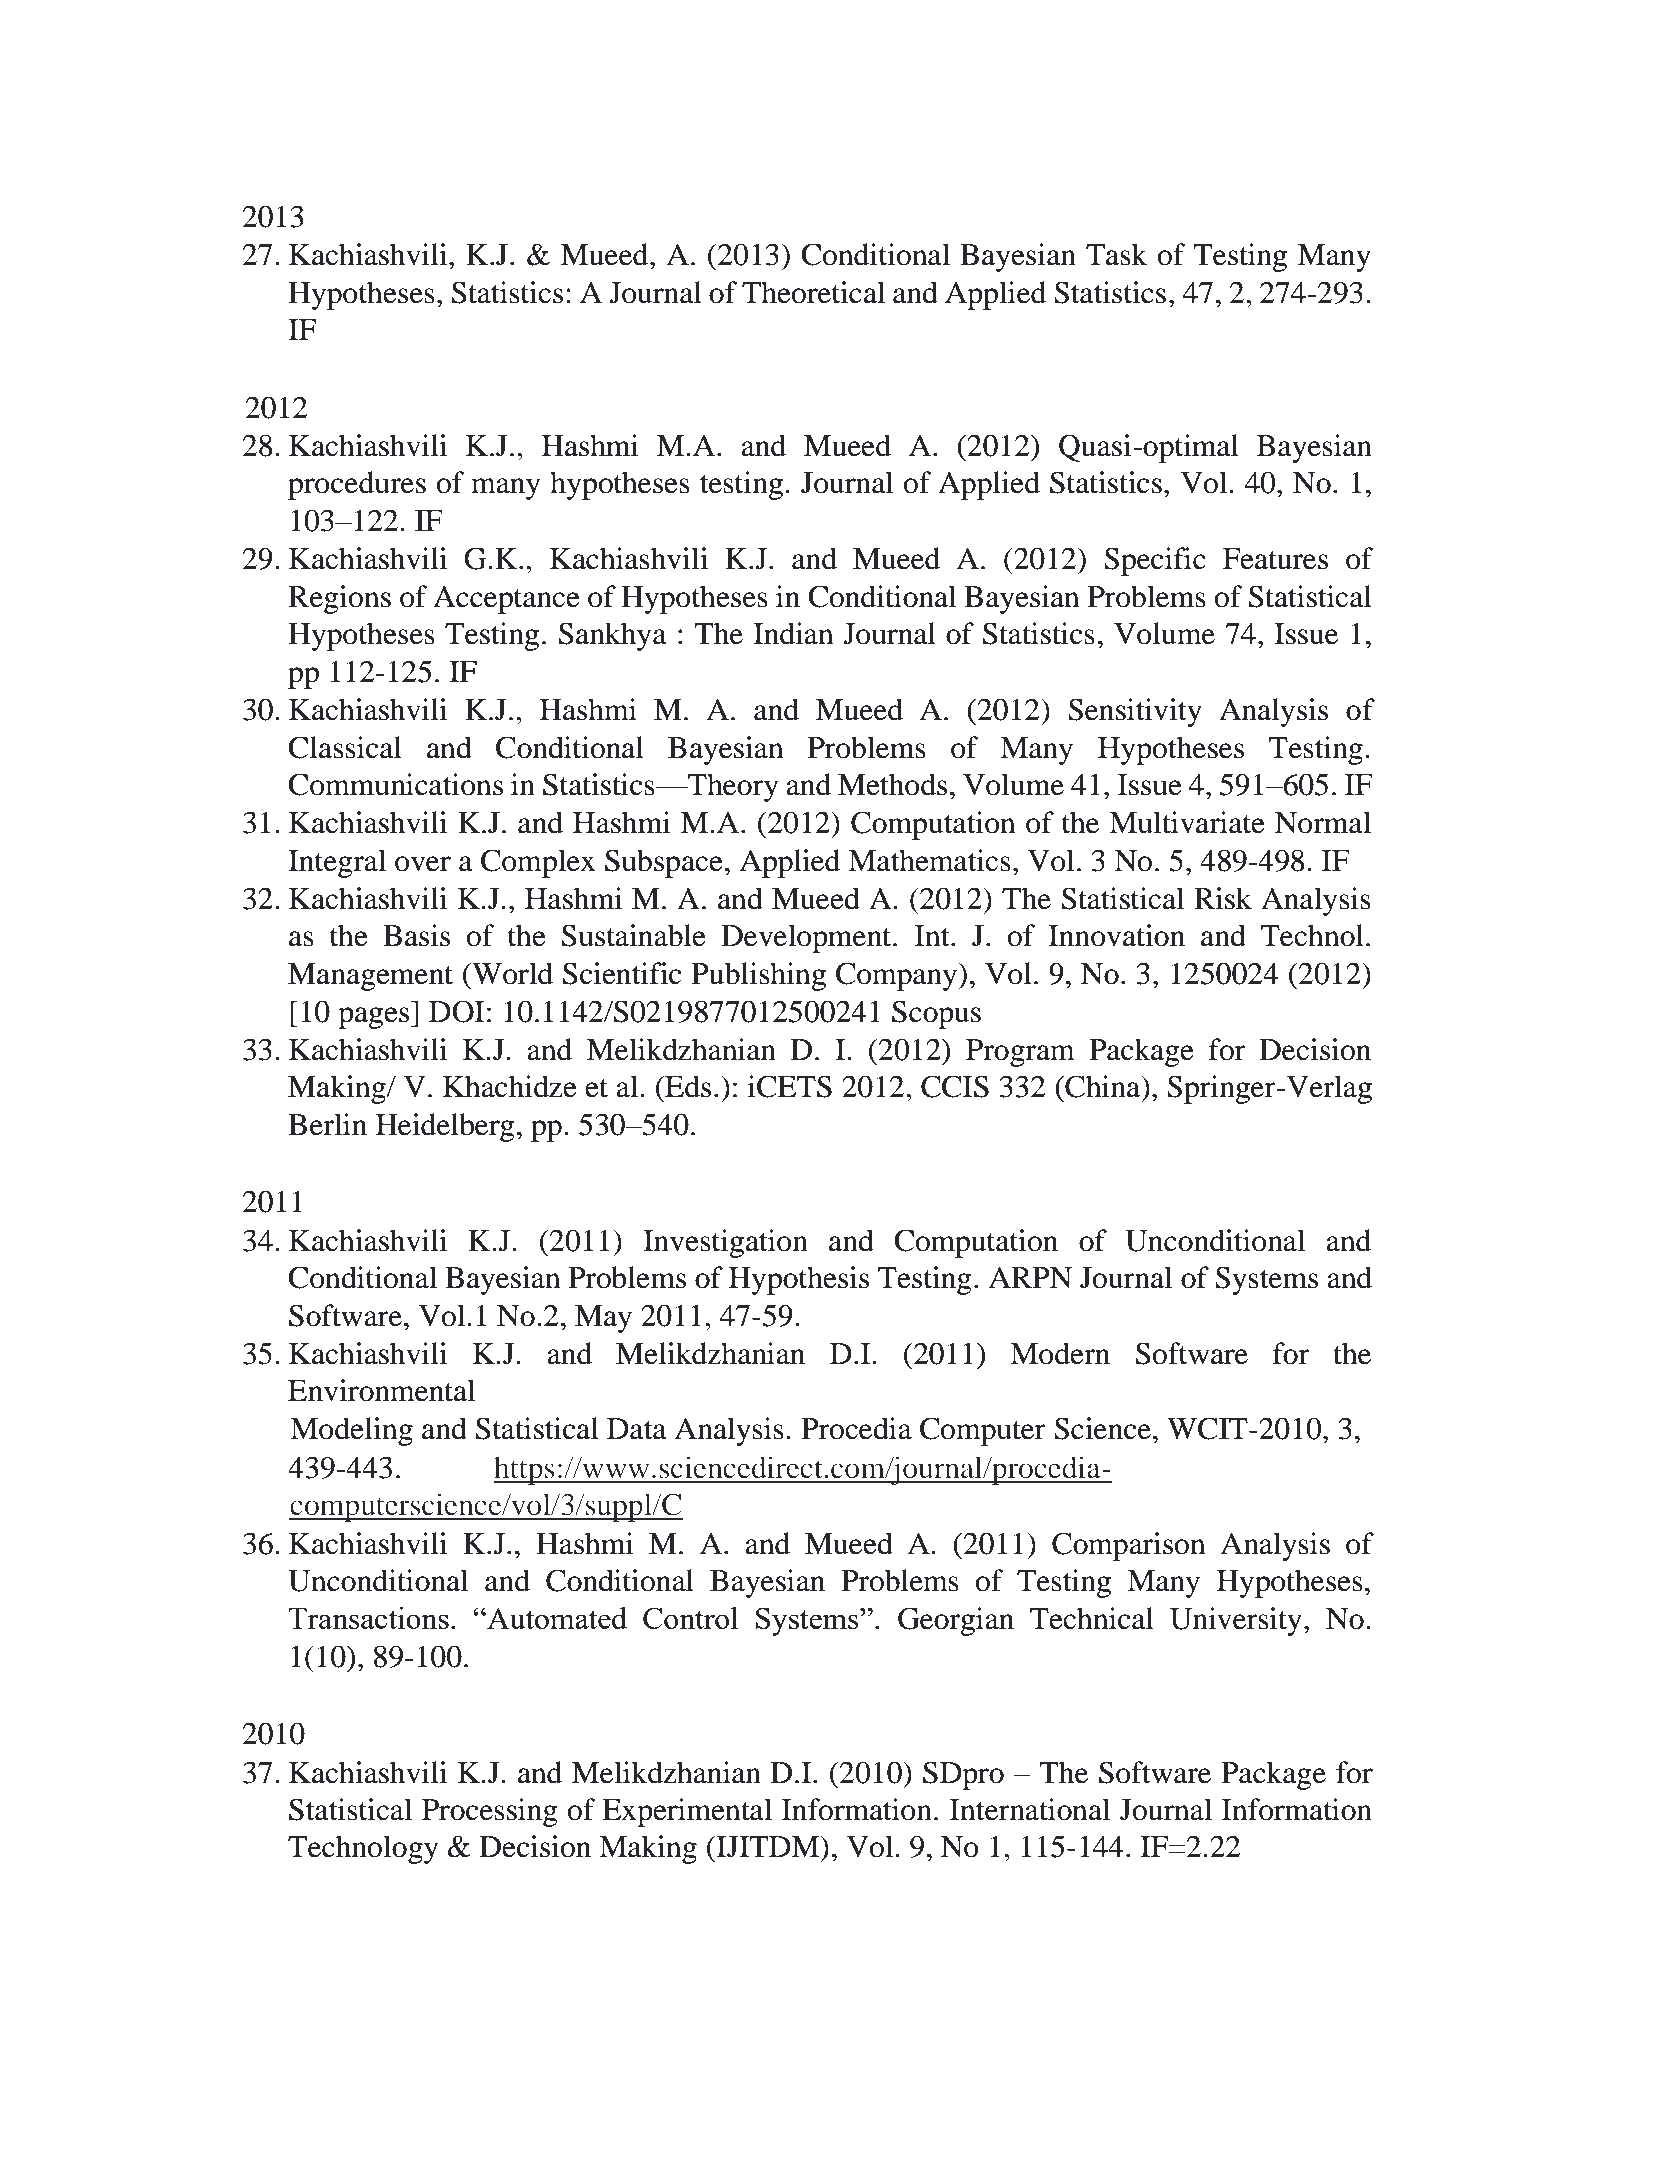  What do you see at coordinates (506, 599) in the document?
I see `Acceptance` at bounding box center [506, 599].
